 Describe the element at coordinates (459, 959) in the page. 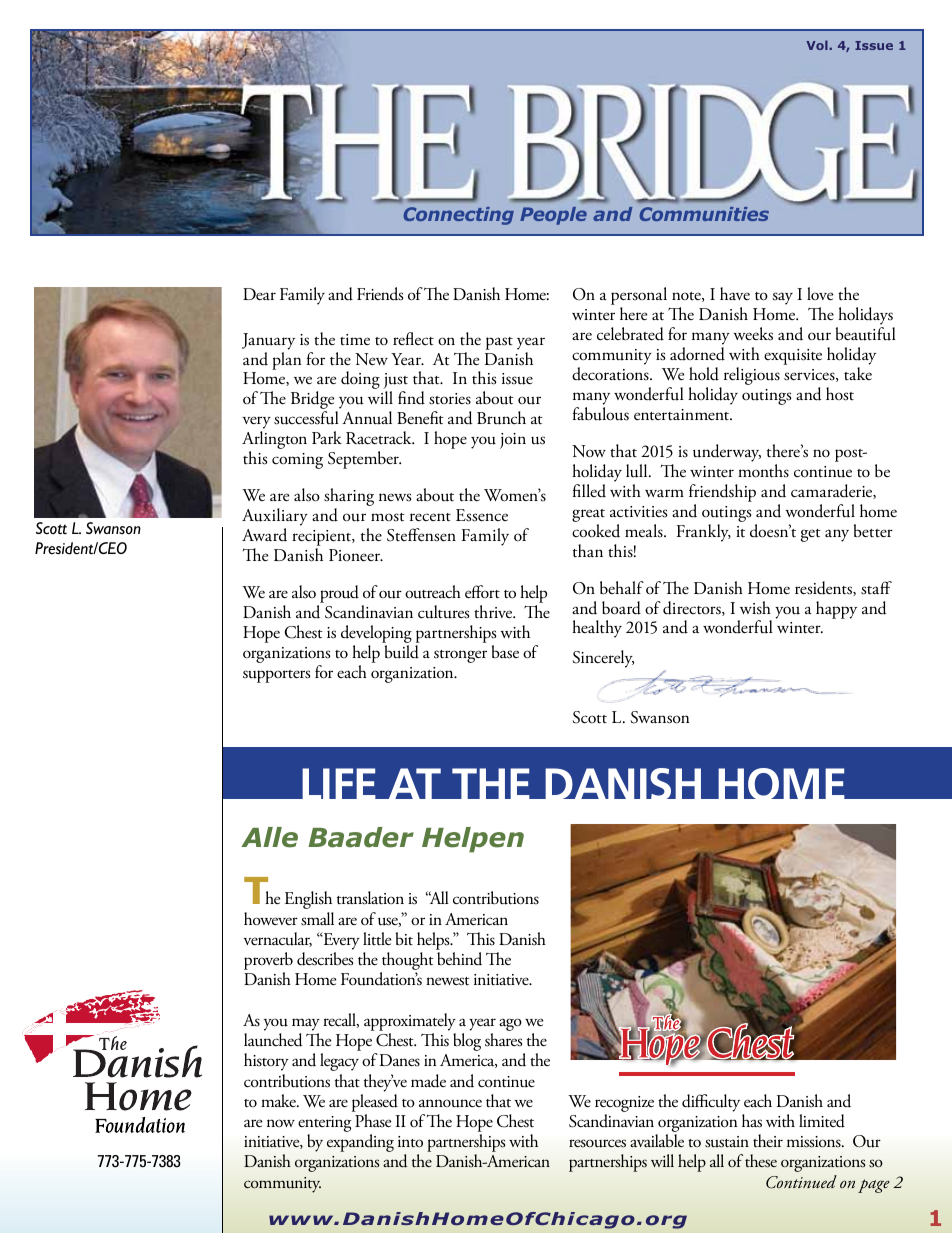

I see `behind` at that location.
